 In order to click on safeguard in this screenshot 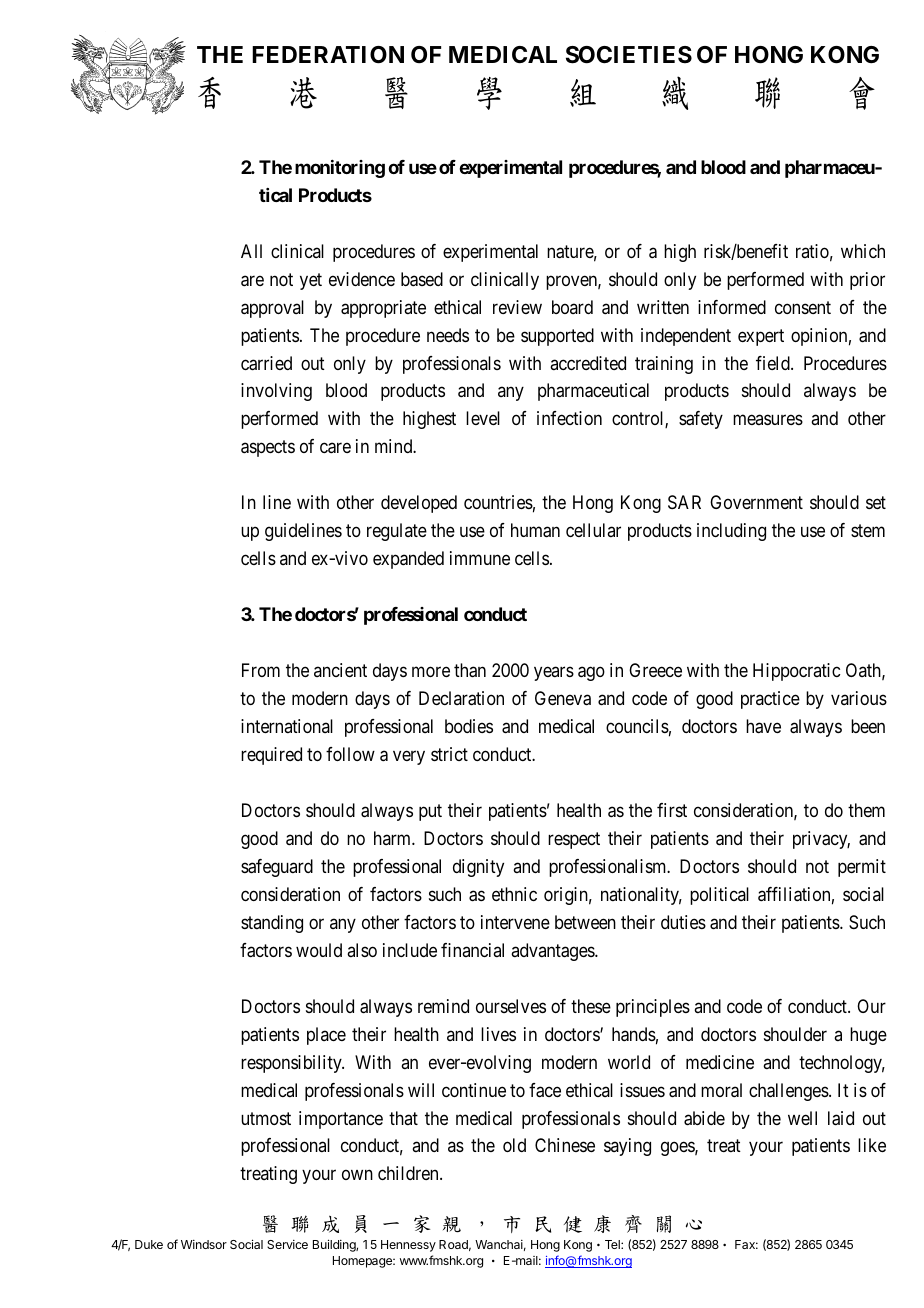, I will do `click(277, 868)`.
